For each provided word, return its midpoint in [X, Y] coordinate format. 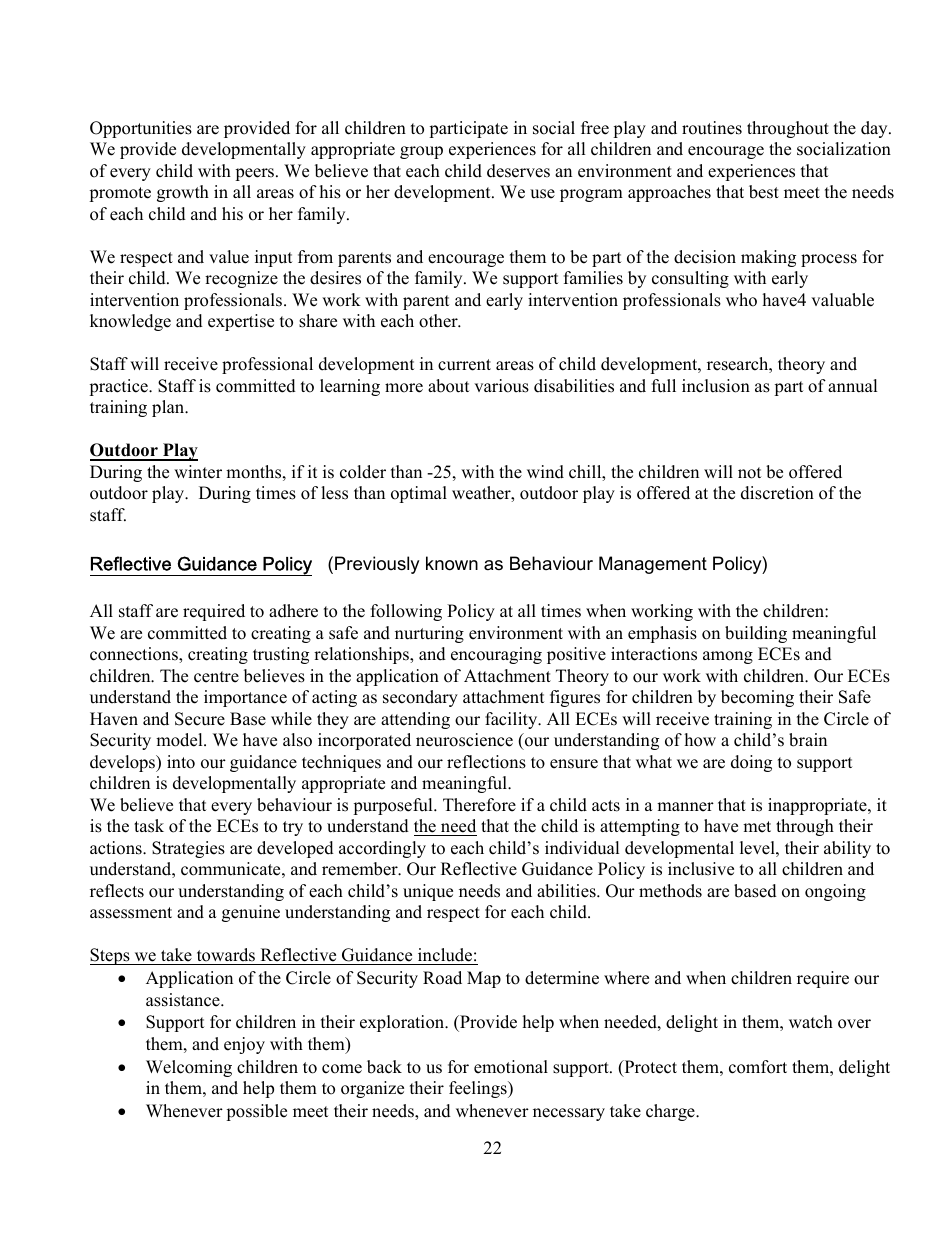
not [749, 473]
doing [751, 763]
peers [254, 174]
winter [198, 472]
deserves [518, 171]
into [181, 762]
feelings [479, 1089]
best [764, 192]
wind [545, 472]
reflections [486, 762]
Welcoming [189, 1068]
